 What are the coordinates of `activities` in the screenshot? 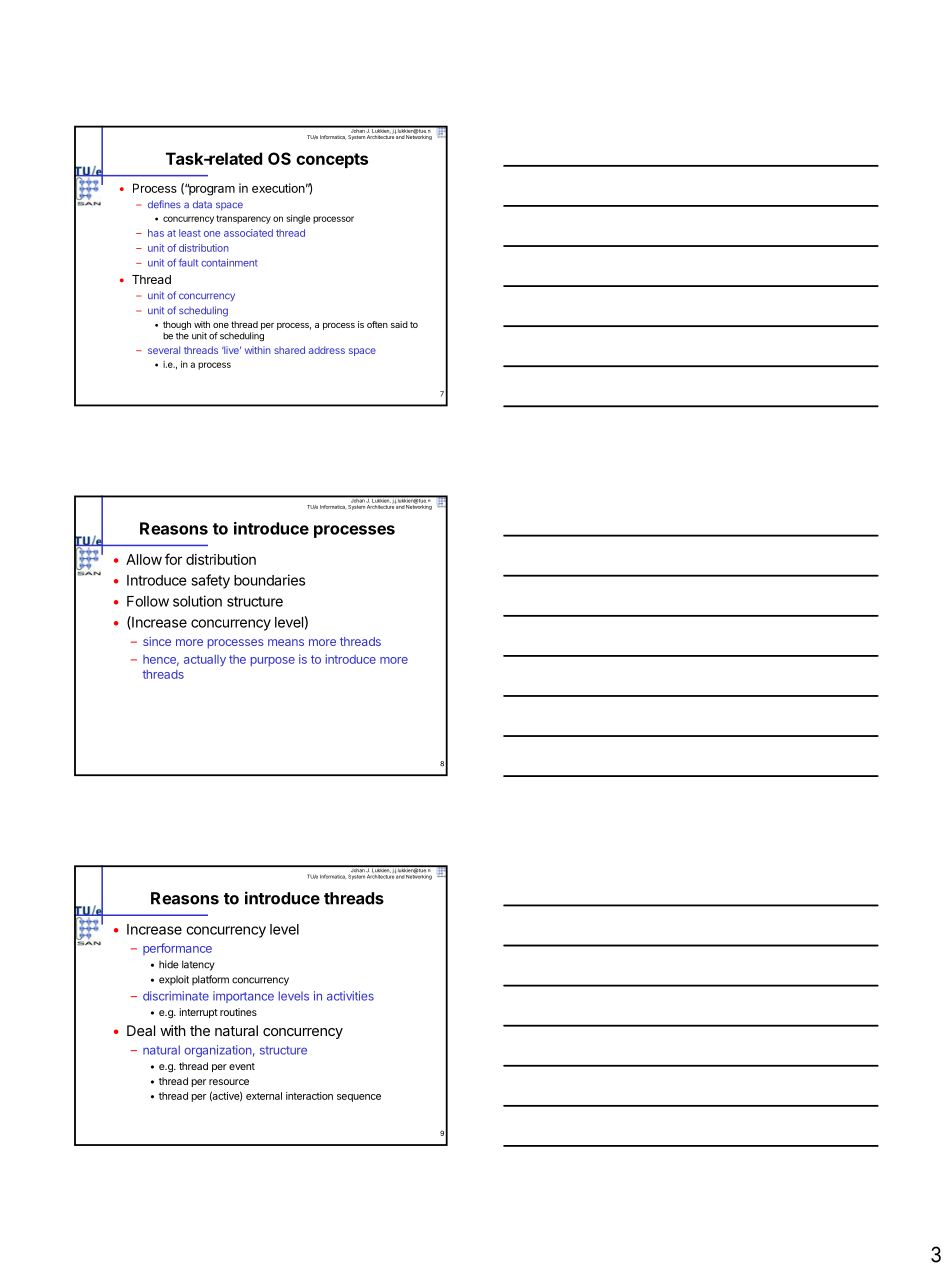 It's located at (350, 996).
